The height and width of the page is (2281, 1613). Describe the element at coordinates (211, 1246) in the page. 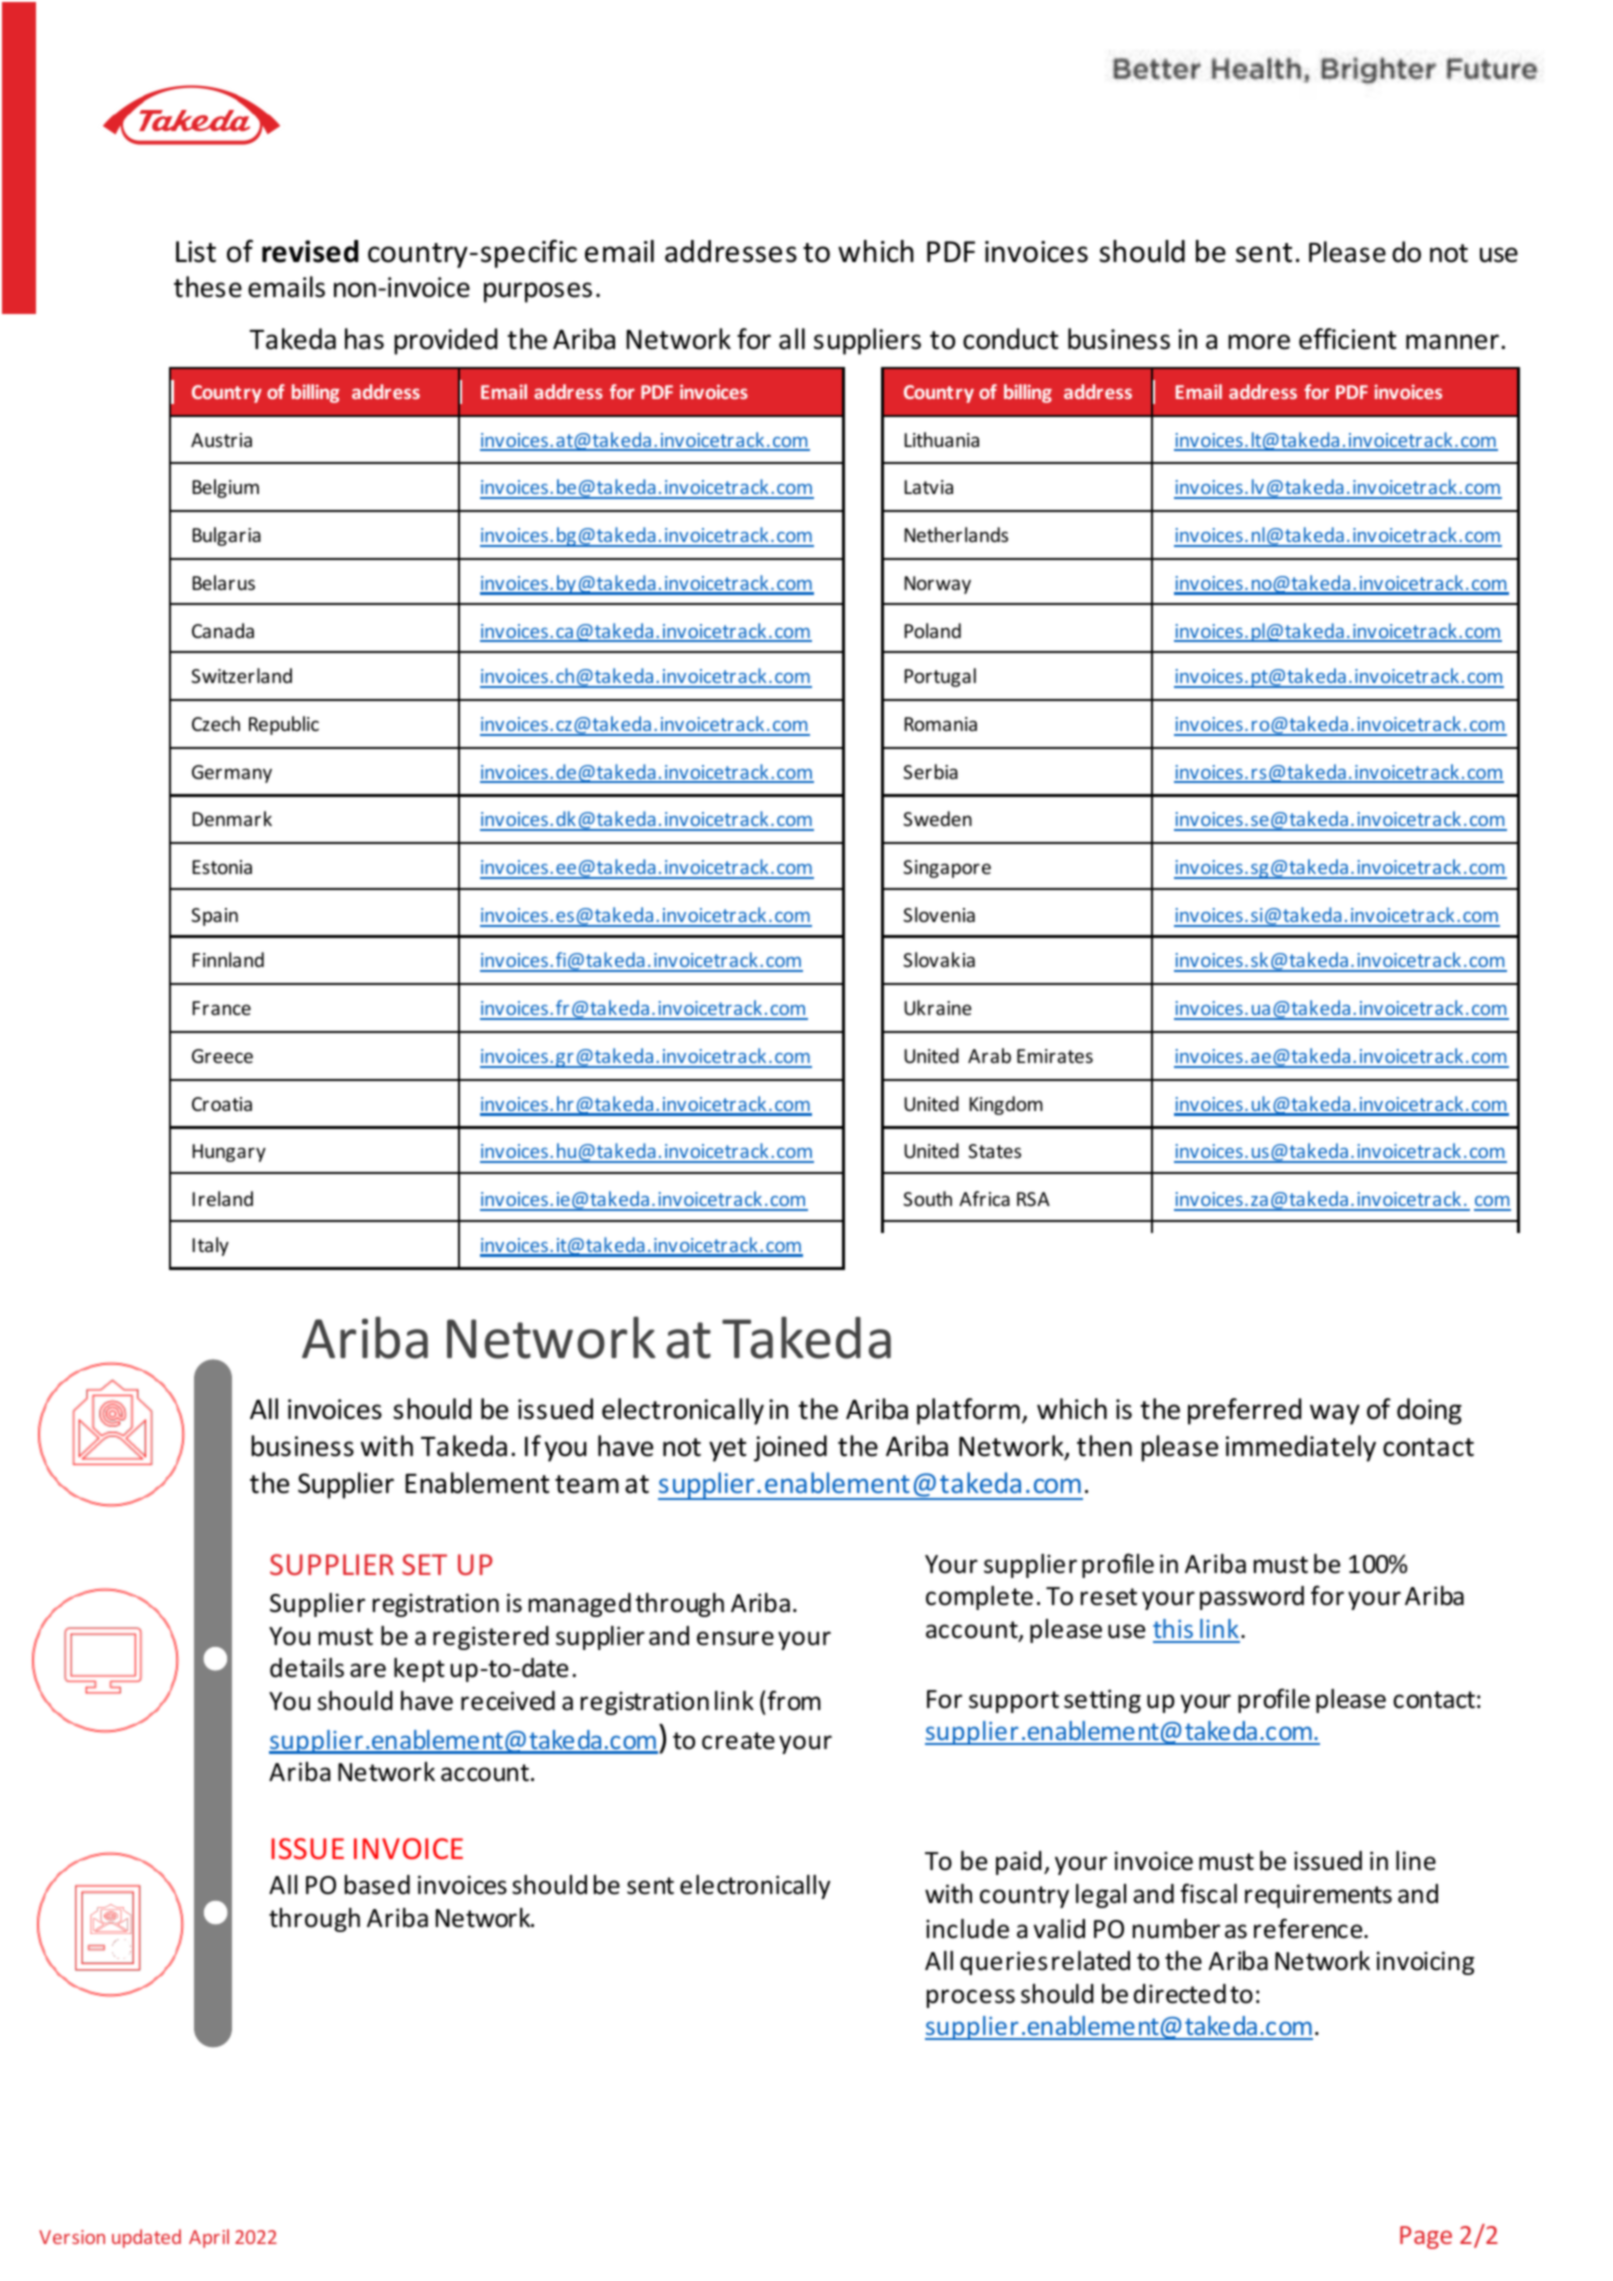

I see `Italy` at that location.
